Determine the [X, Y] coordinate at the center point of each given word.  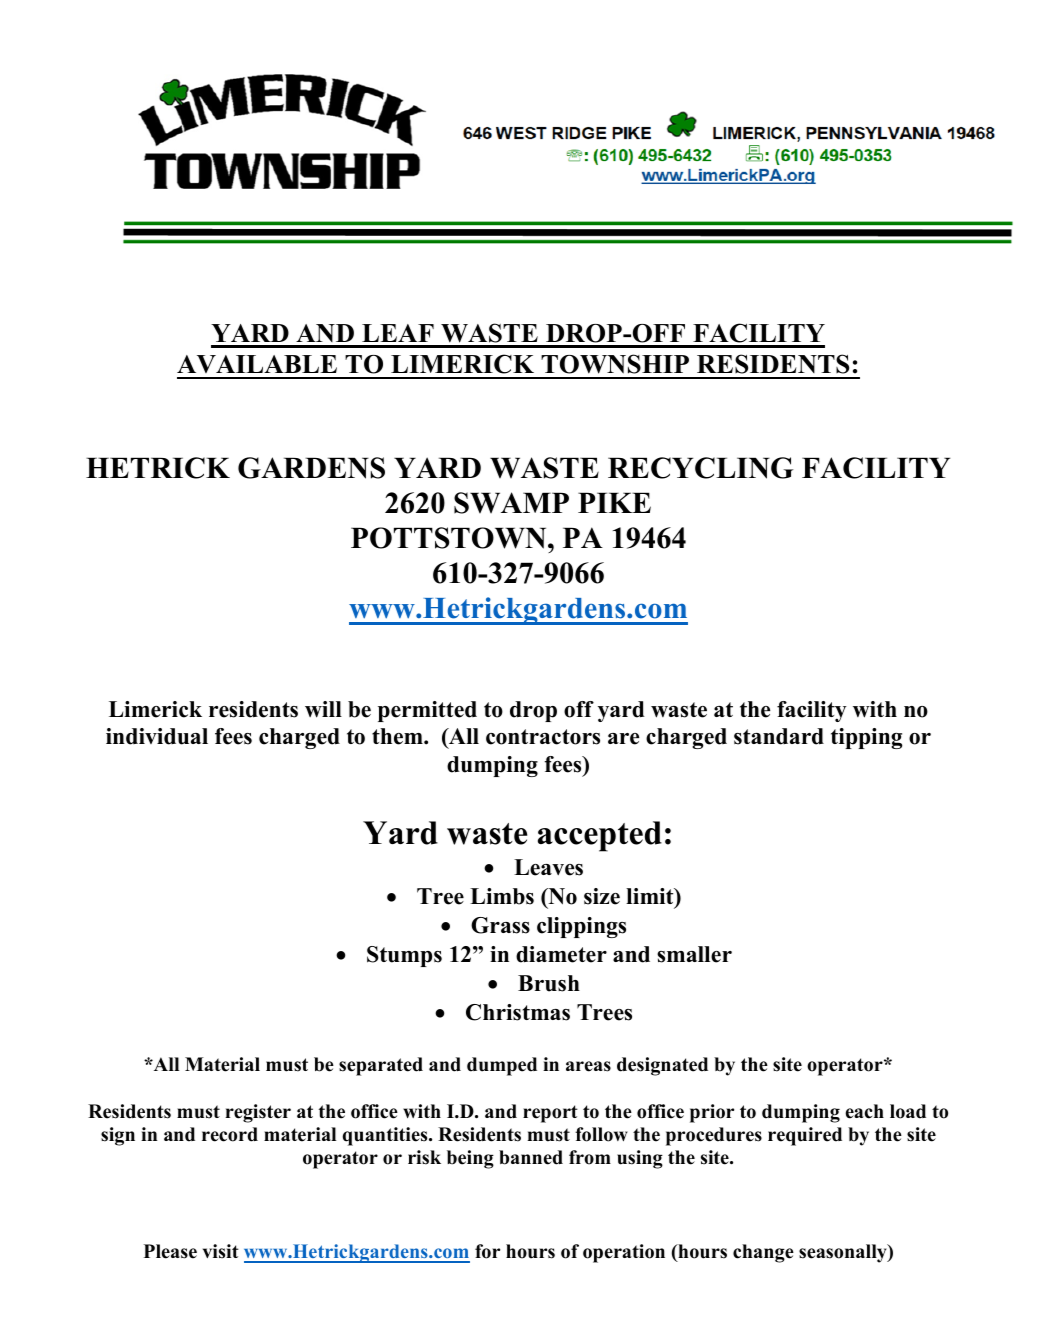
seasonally [844, 1253]
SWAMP [511, 503]
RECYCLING [700, 468]
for [487, 1251]
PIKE [614, 502]
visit [221, 1251]
